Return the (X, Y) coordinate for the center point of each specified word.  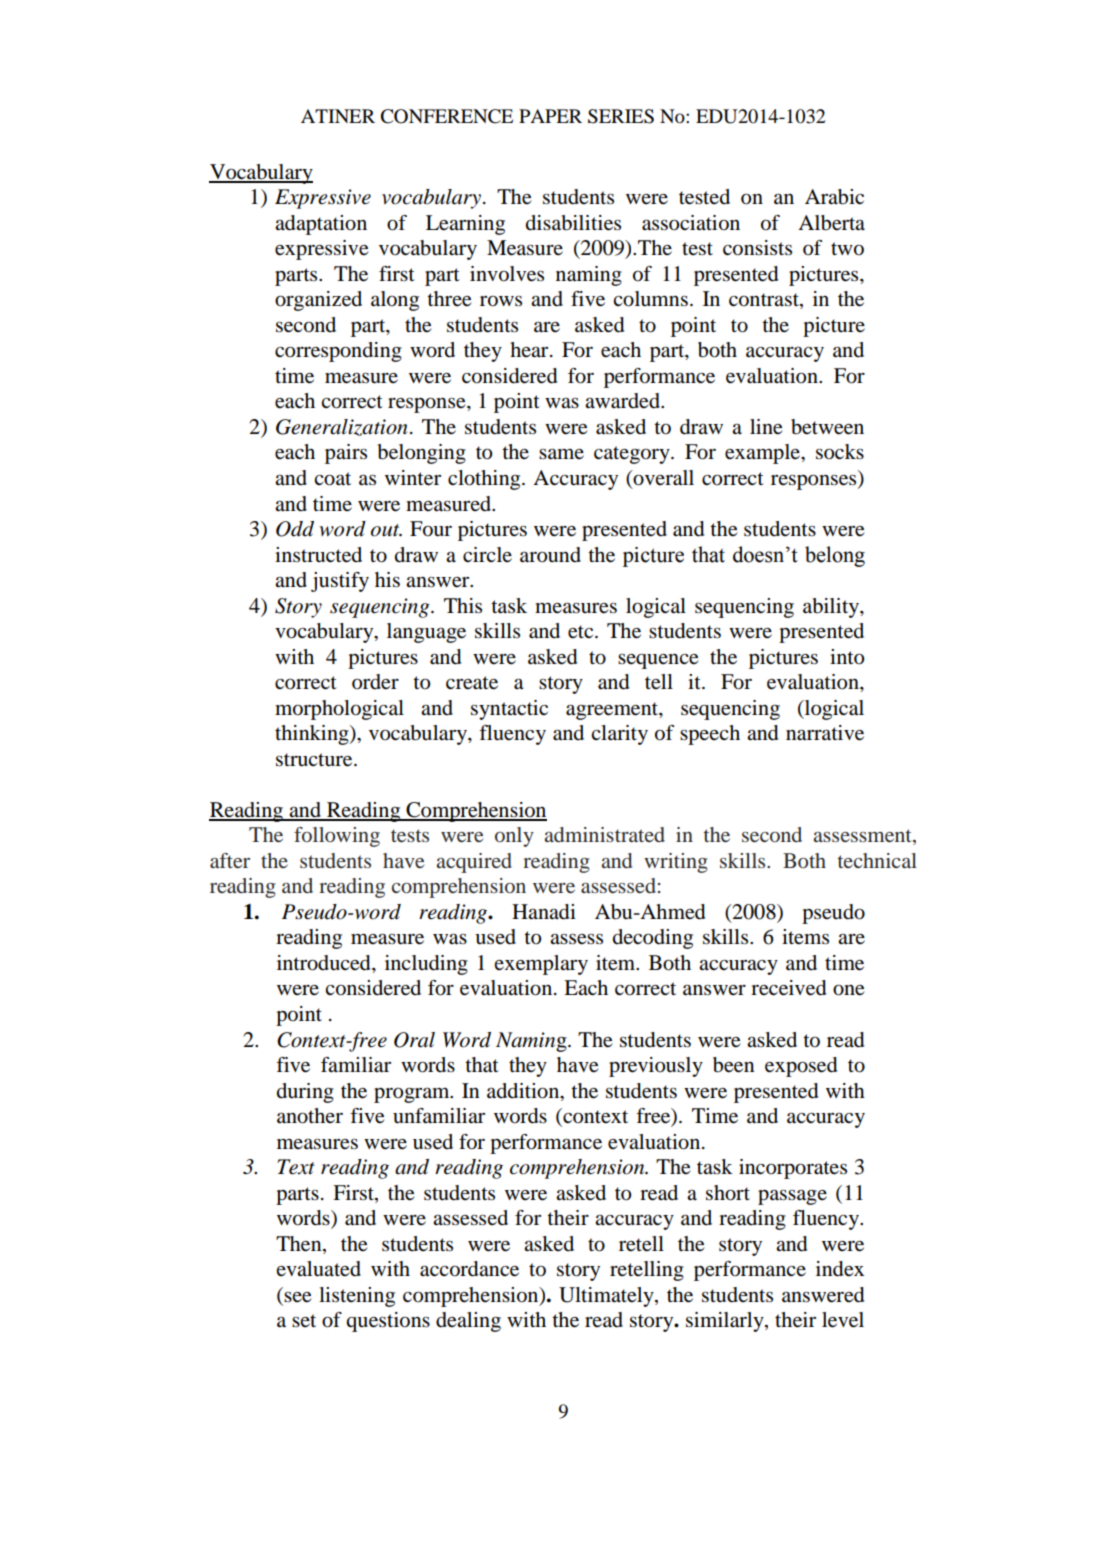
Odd (295, 529)
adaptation (321, 225)
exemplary (541, 965)
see (297, 1297)
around (550, 555)
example (763, 454)
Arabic (834, 197)
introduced (325, 963)
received (789, 988)
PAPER (550, 116)
